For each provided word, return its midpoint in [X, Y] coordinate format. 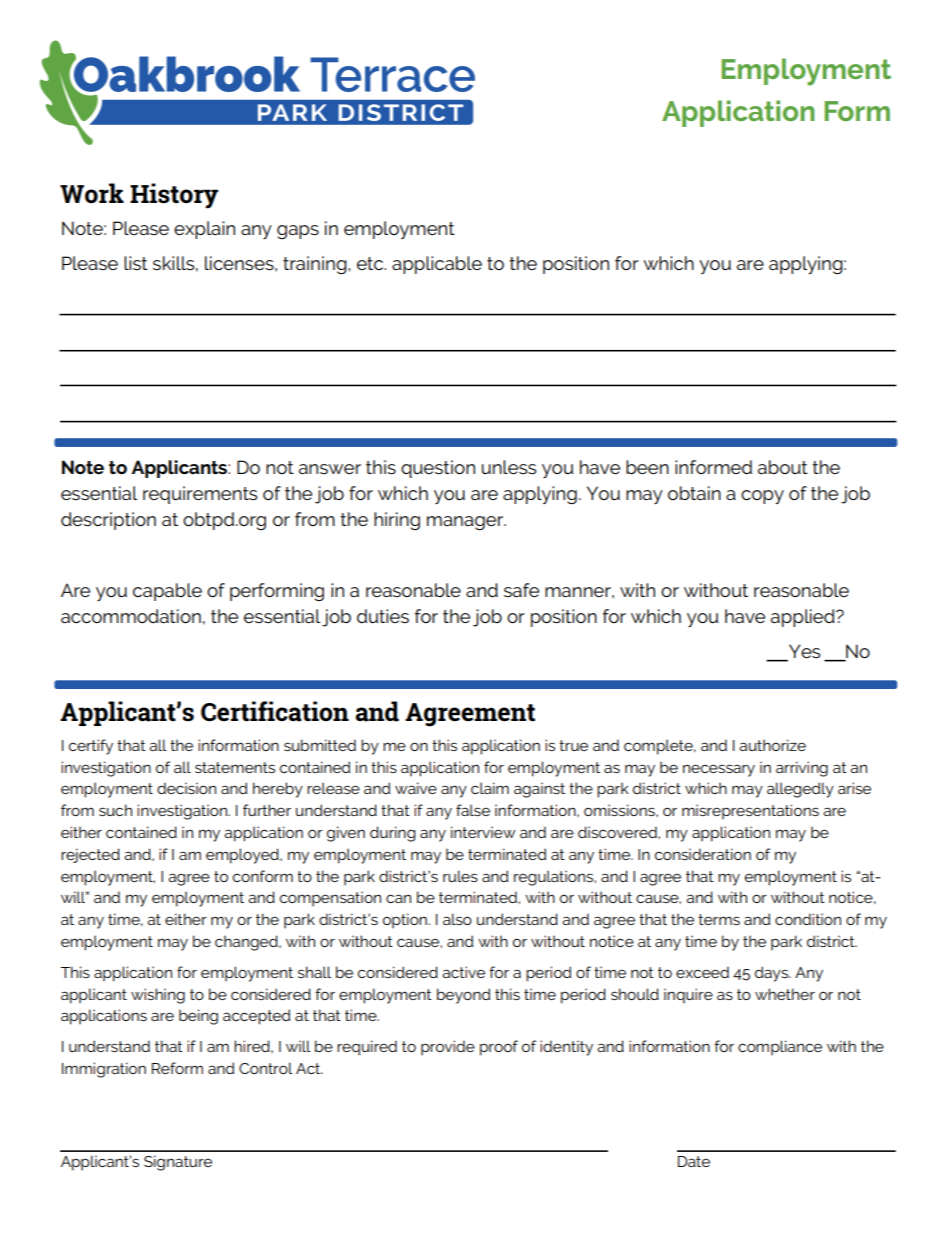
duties [383, 616]
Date [694, 1161]
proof [499, 1048]
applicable [437, 265]
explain [204, 230]
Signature [178, 1163]
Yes [803, 652]
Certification [275, 711]
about [783, 467]
